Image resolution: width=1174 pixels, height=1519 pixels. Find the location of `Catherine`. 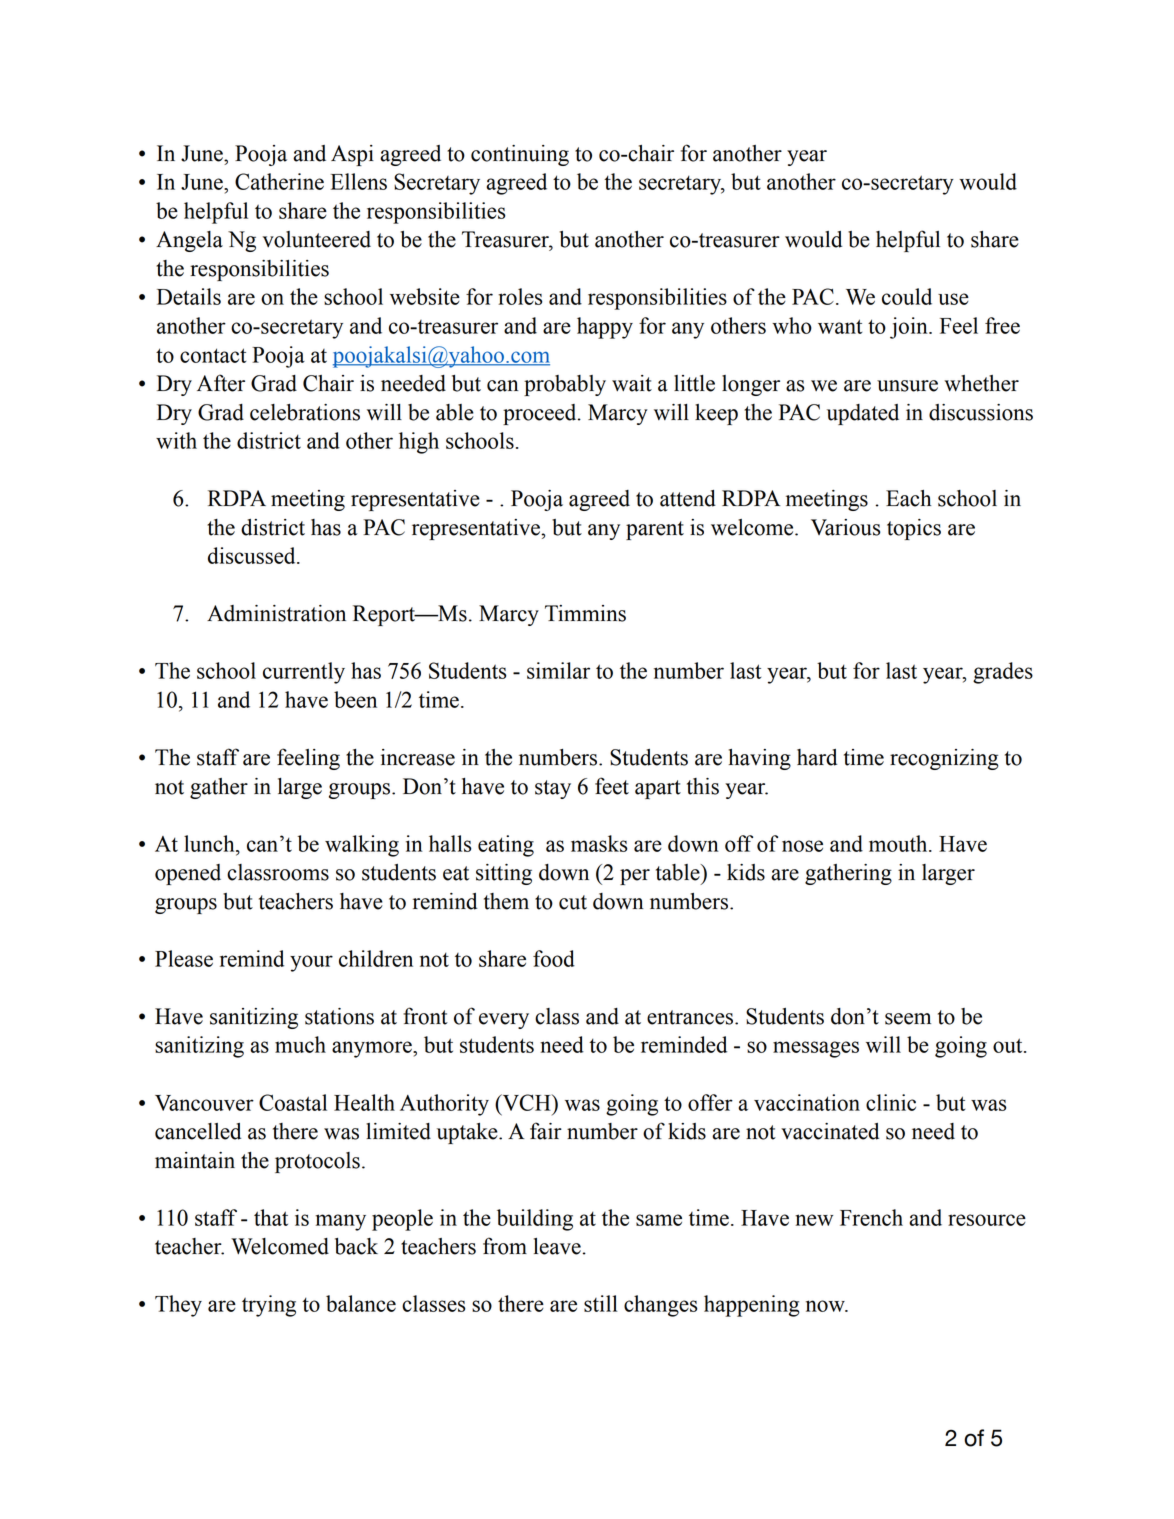

Catherine is located at coordinates (279, 181).
